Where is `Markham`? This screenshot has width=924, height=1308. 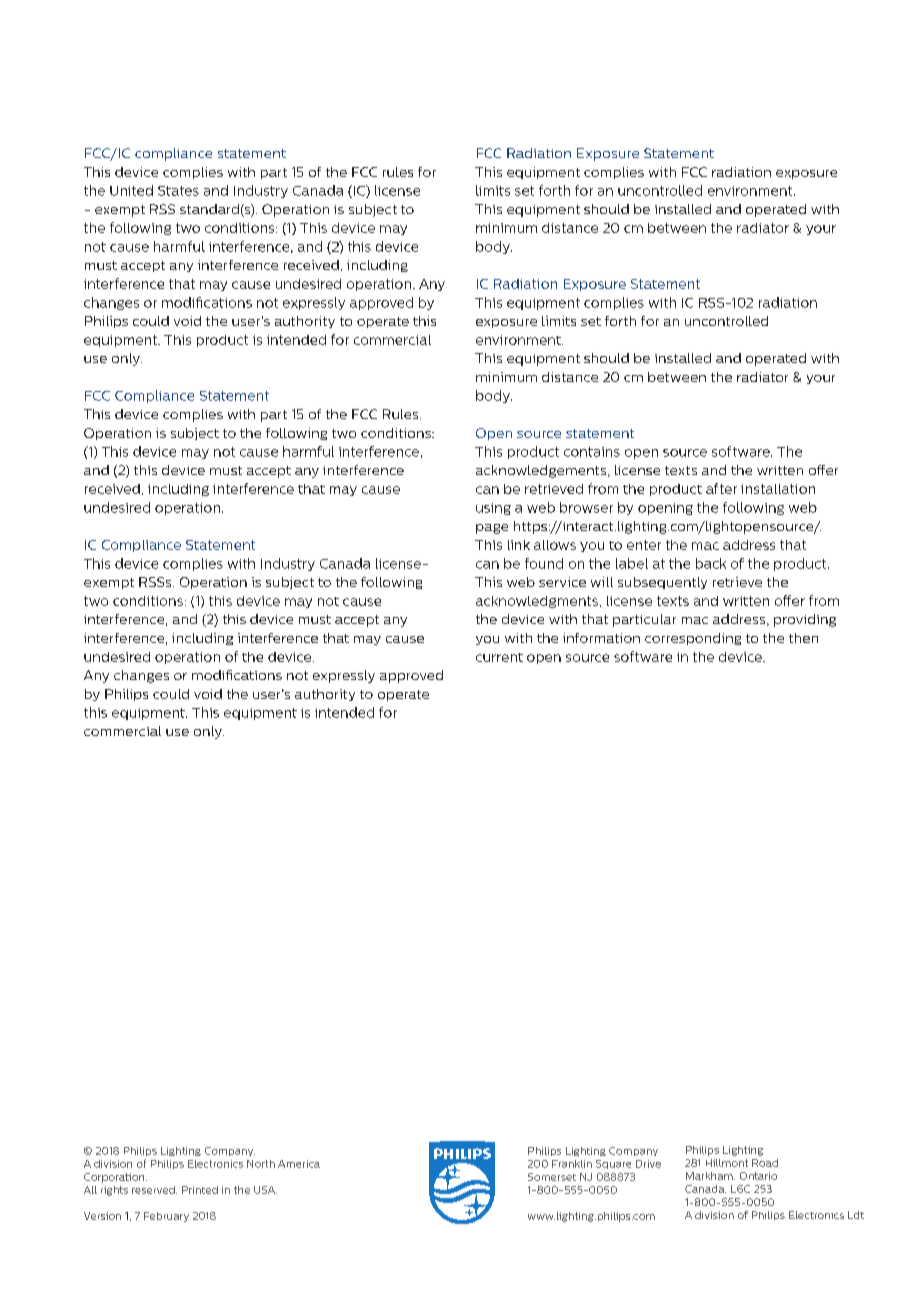
Markham is located at coordinates (710, 1176).
